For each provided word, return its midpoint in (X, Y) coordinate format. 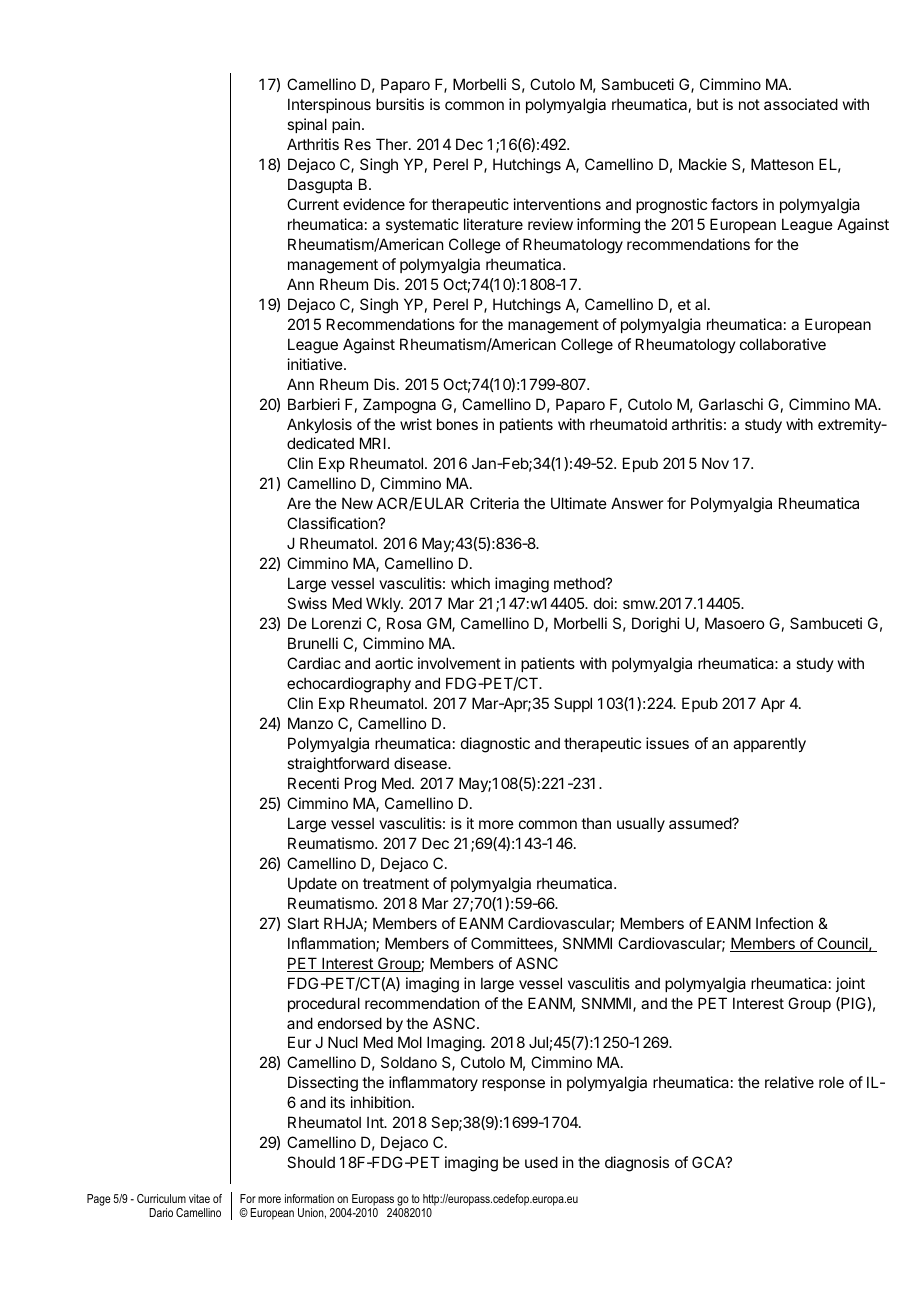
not (749, 104)
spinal (307, 125)
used (541, 1162)
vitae (199, 1198)
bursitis (400, 104)
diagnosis (637, 1164)
